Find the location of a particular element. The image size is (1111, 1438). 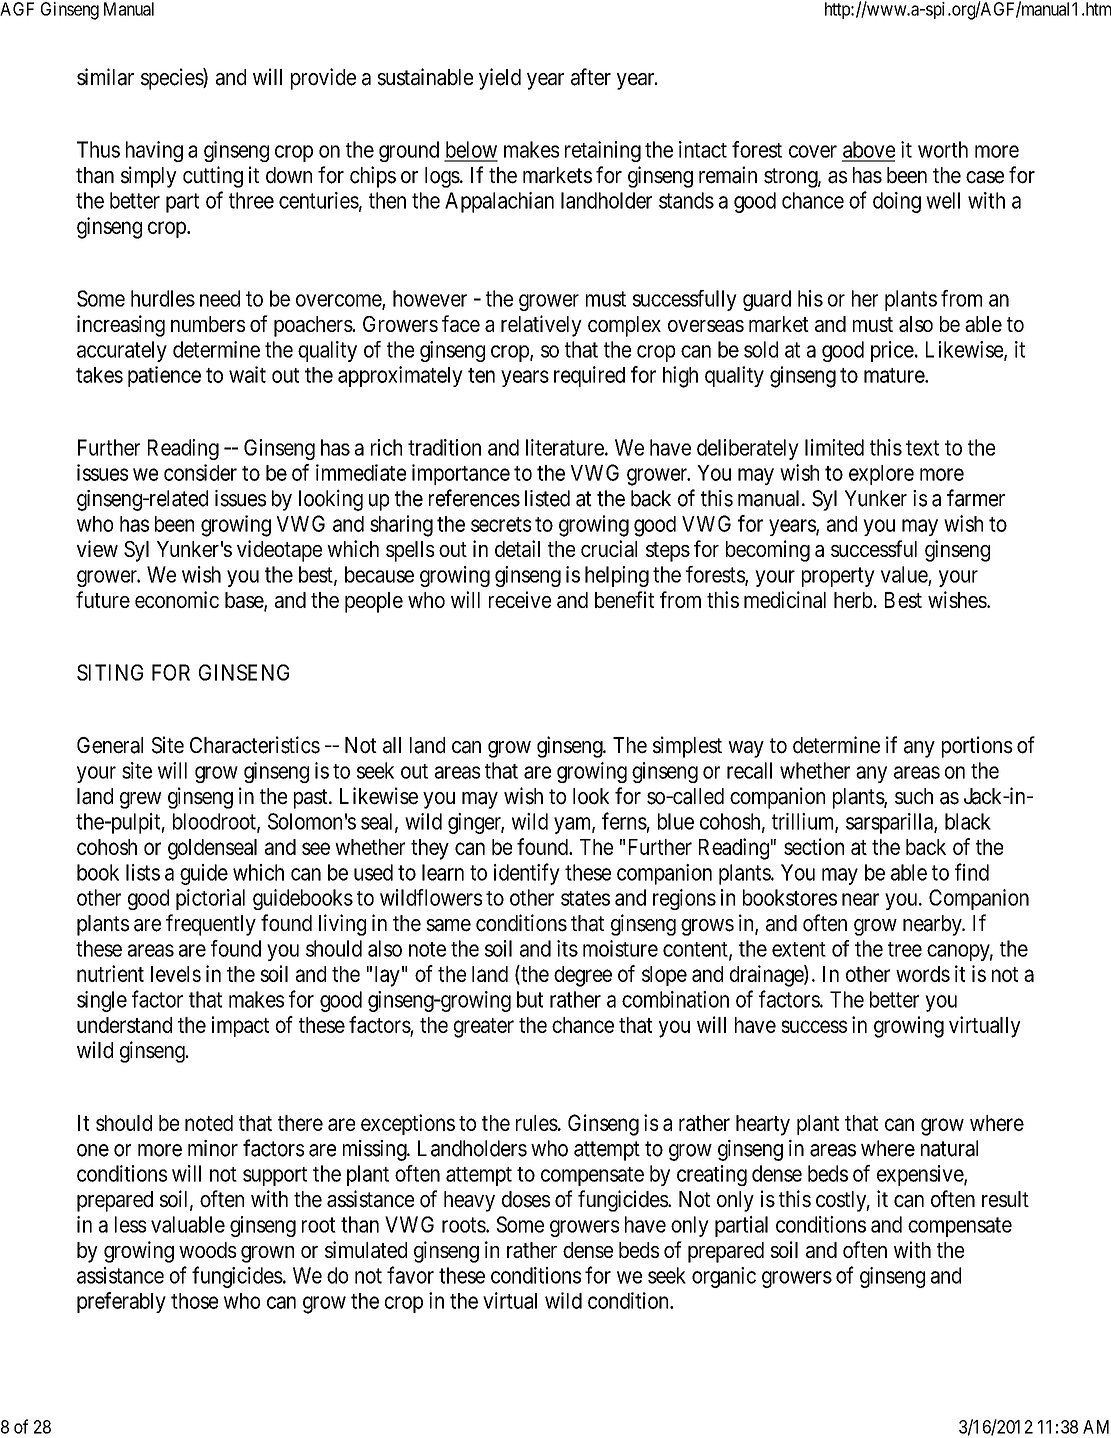

worth is located at coordinates (943, 149).
